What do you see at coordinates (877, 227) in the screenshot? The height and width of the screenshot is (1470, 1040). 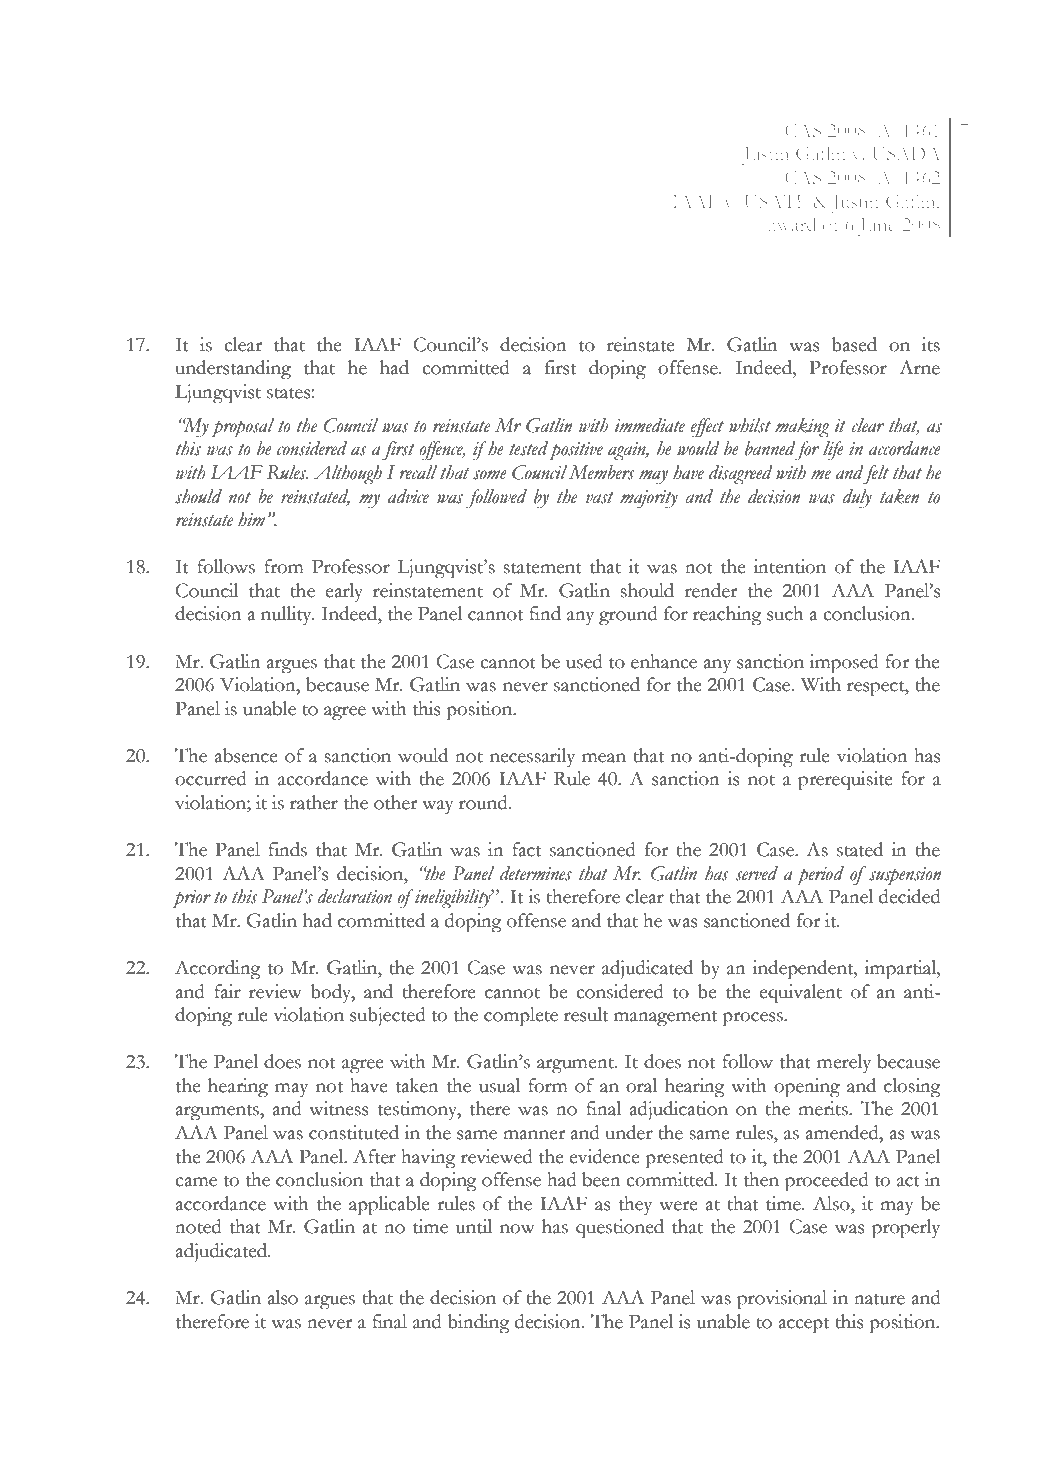 I see `June` at bounding box center [877, 227].
